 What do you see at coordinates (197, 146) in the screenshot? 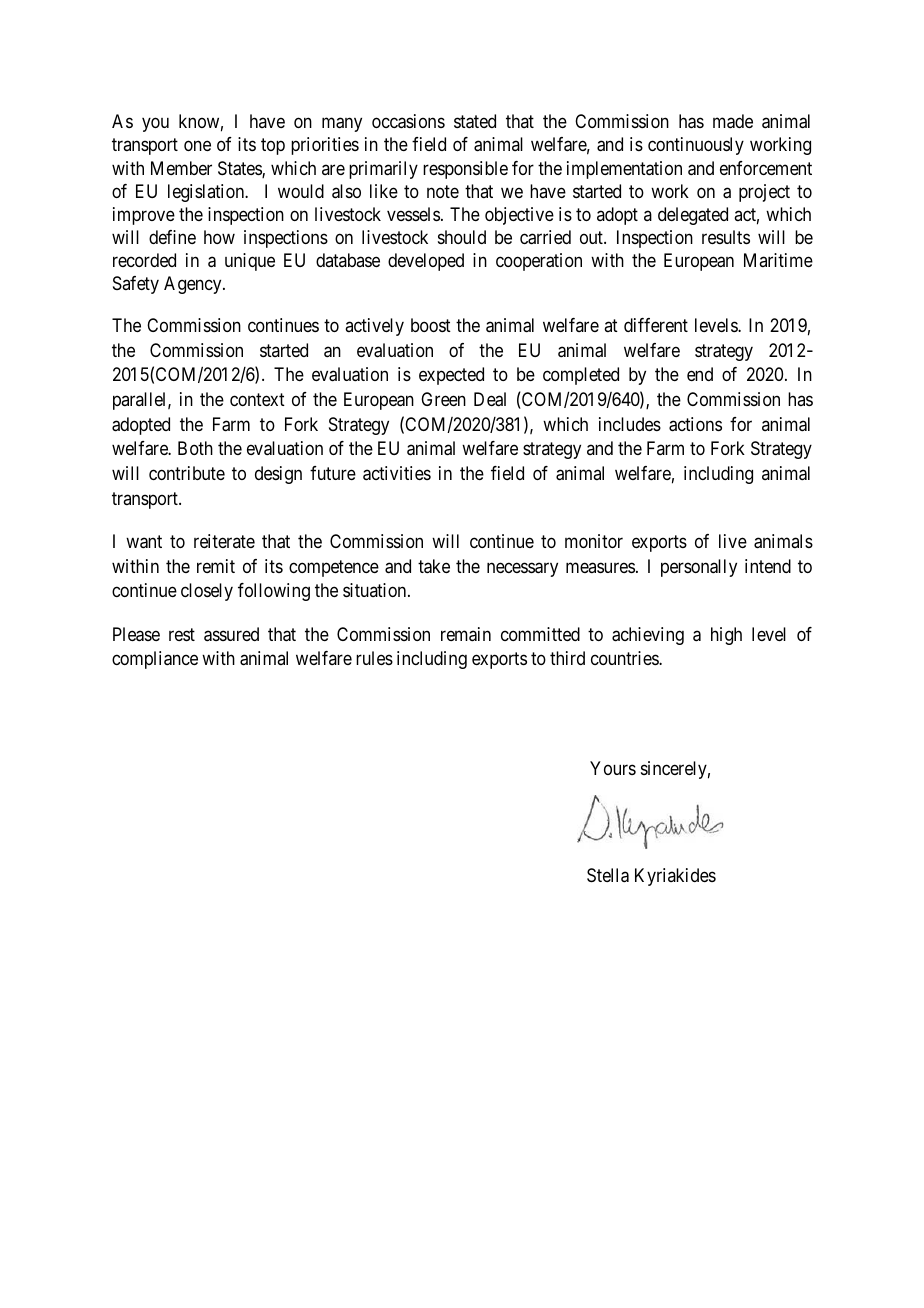
I see `one` at bounding box center [197, 146].
